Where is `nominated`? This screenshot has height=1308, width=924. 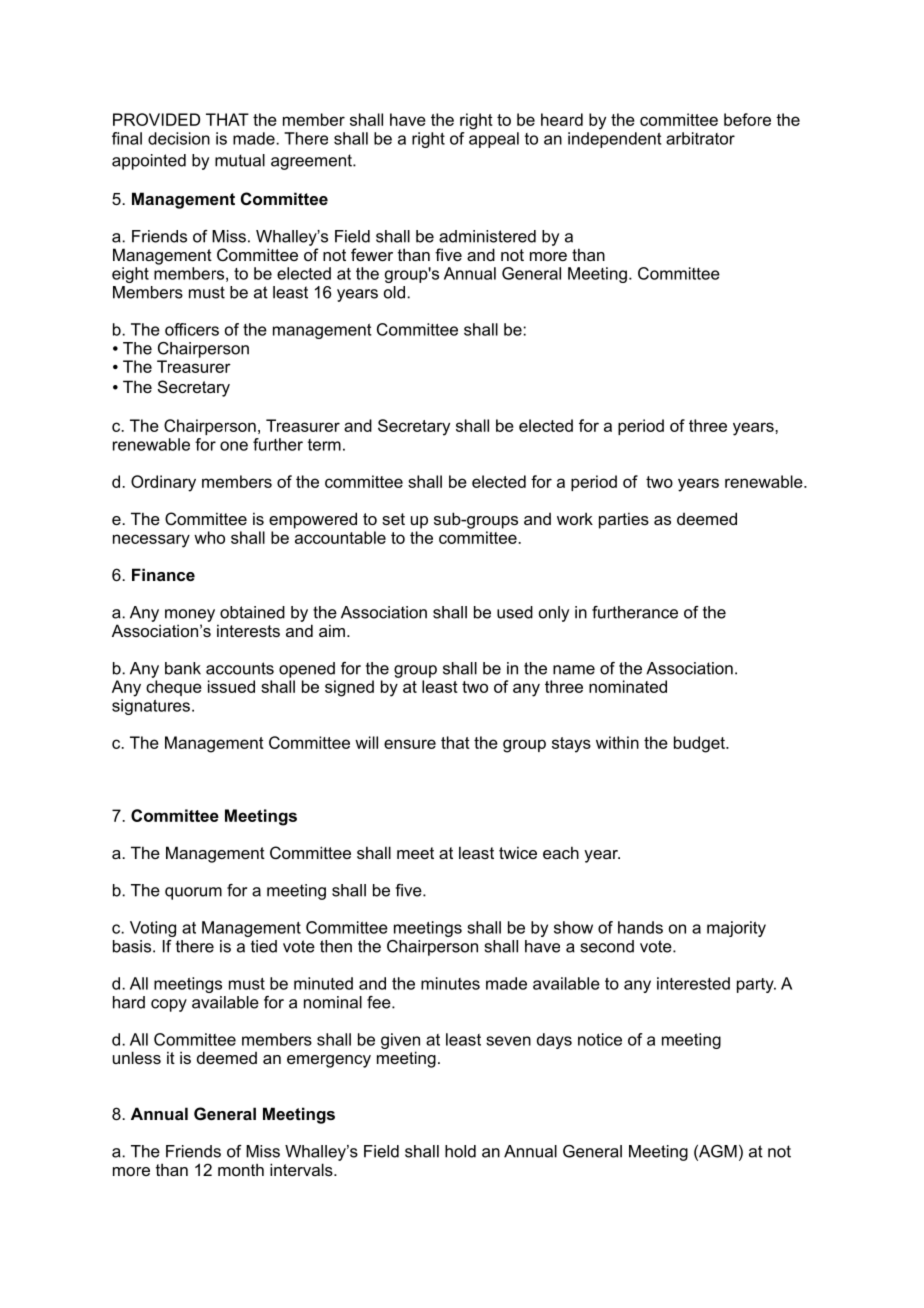 nominated is located at coordinates (628, 686).
